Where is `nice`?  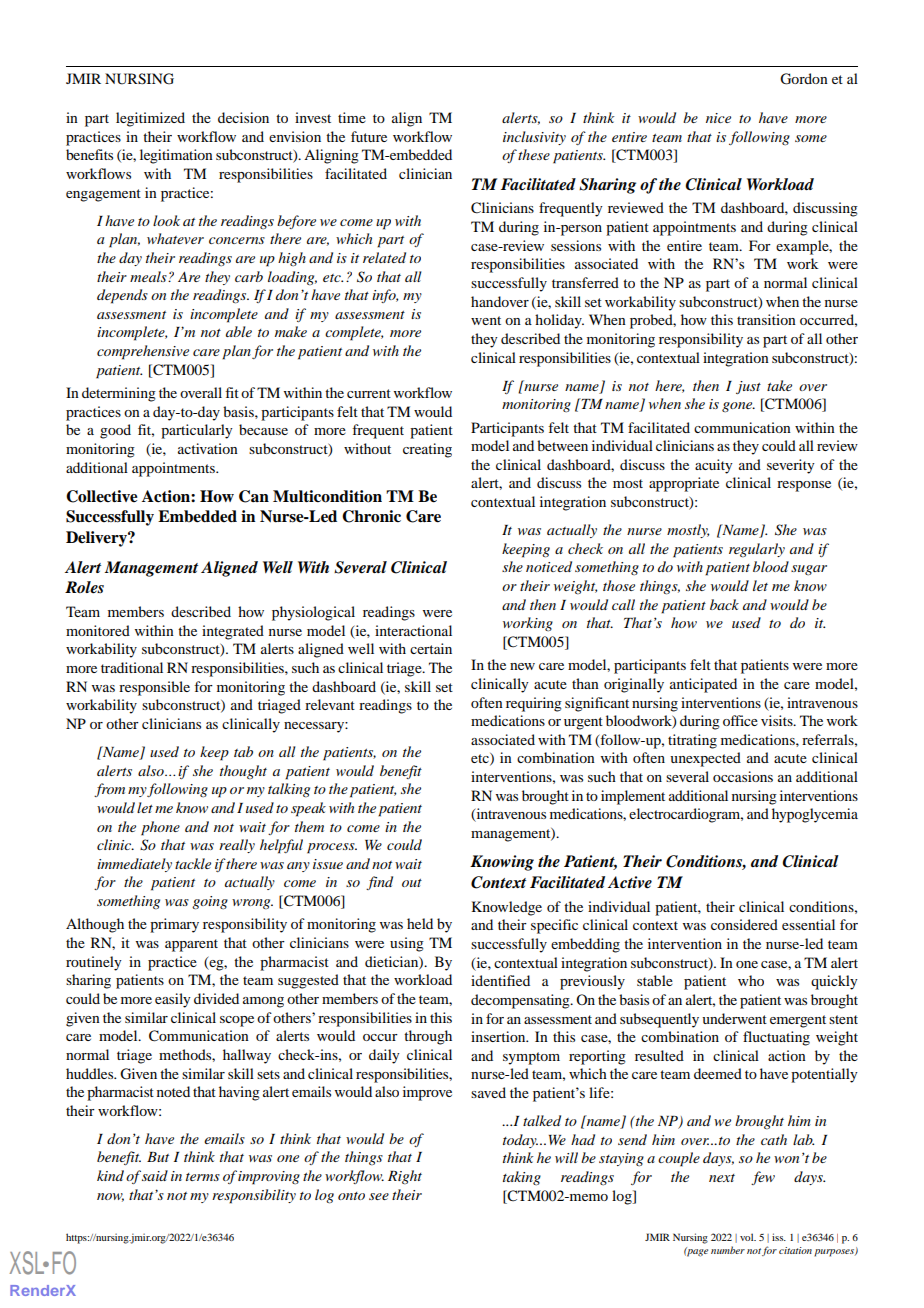 nice is located at coordinates (718, 118).
